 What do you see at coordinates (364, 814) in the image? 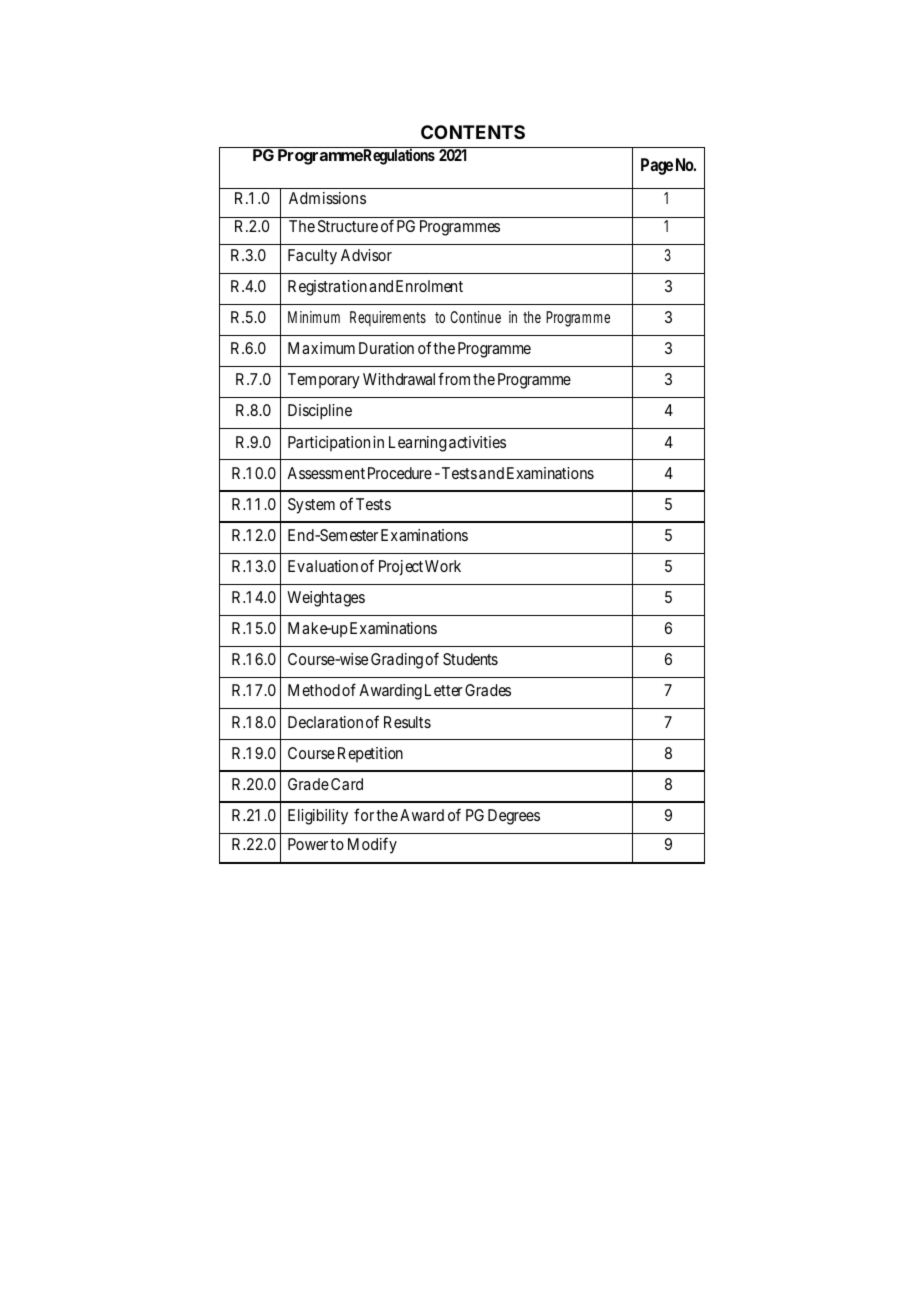
I see `for` at bounding box center [364, 814].
